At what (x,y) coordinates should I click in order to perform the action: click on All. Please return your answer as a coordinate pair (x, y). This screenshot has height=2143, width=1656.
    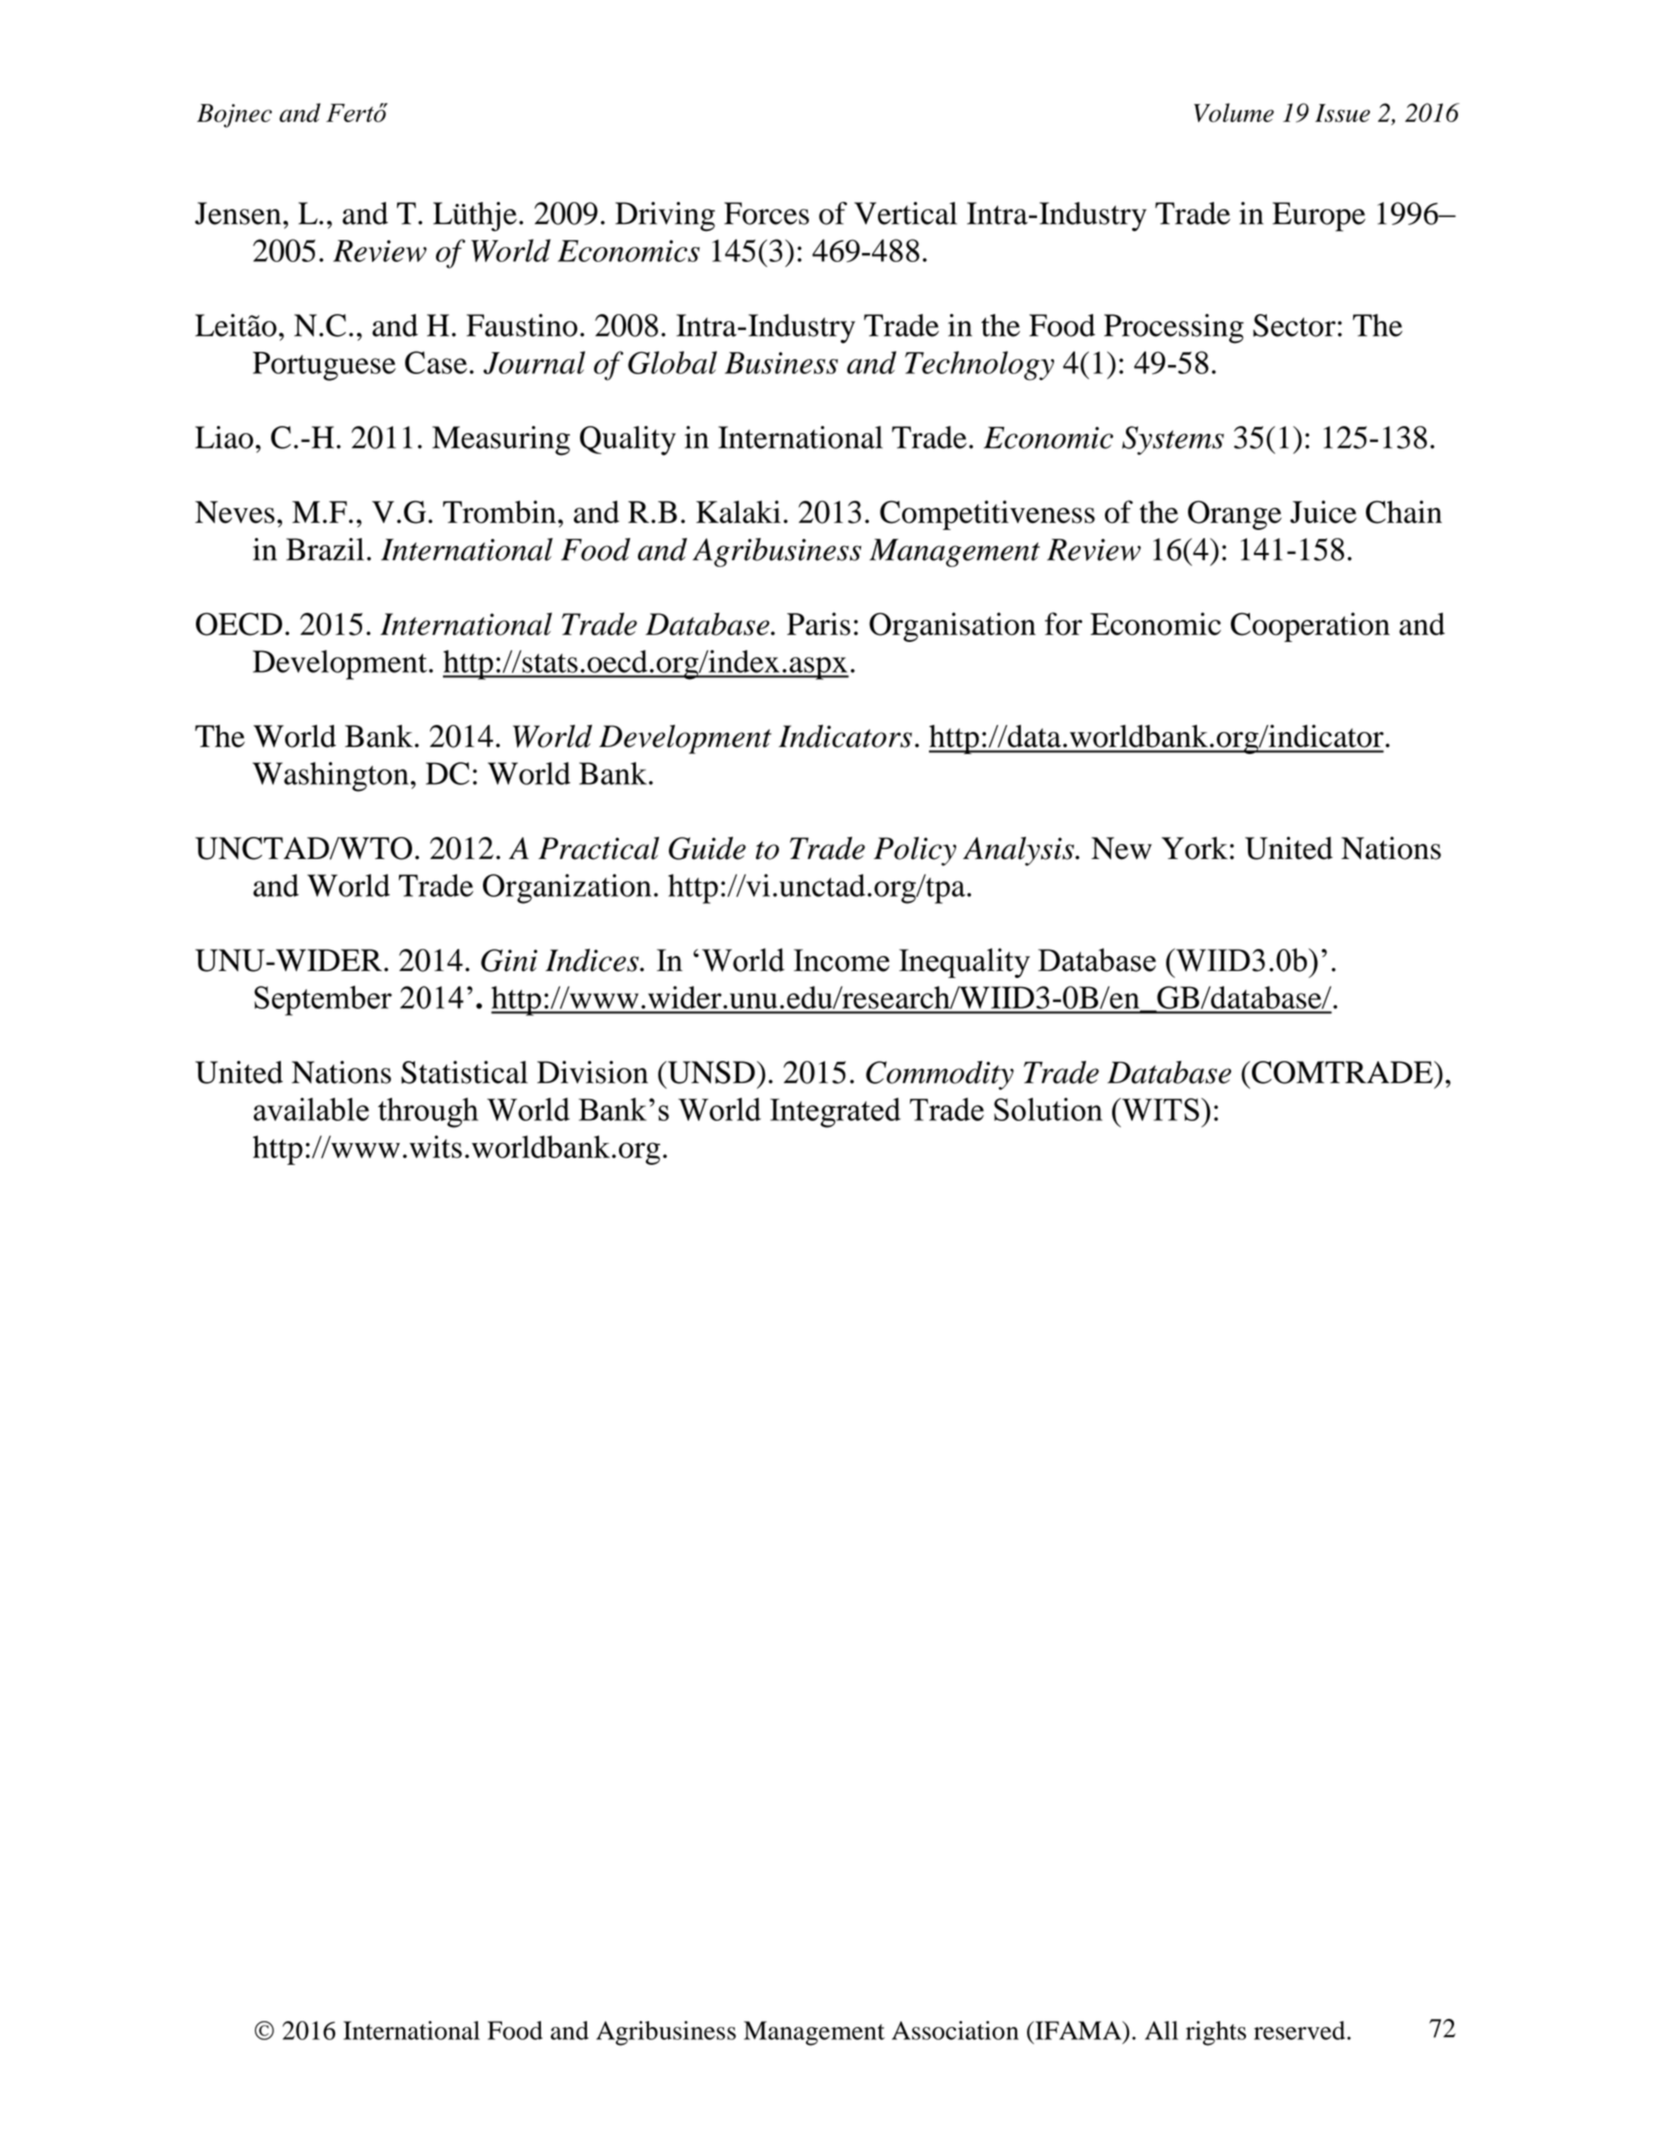
    Looking at the image, I should click on (1161, 2030).
